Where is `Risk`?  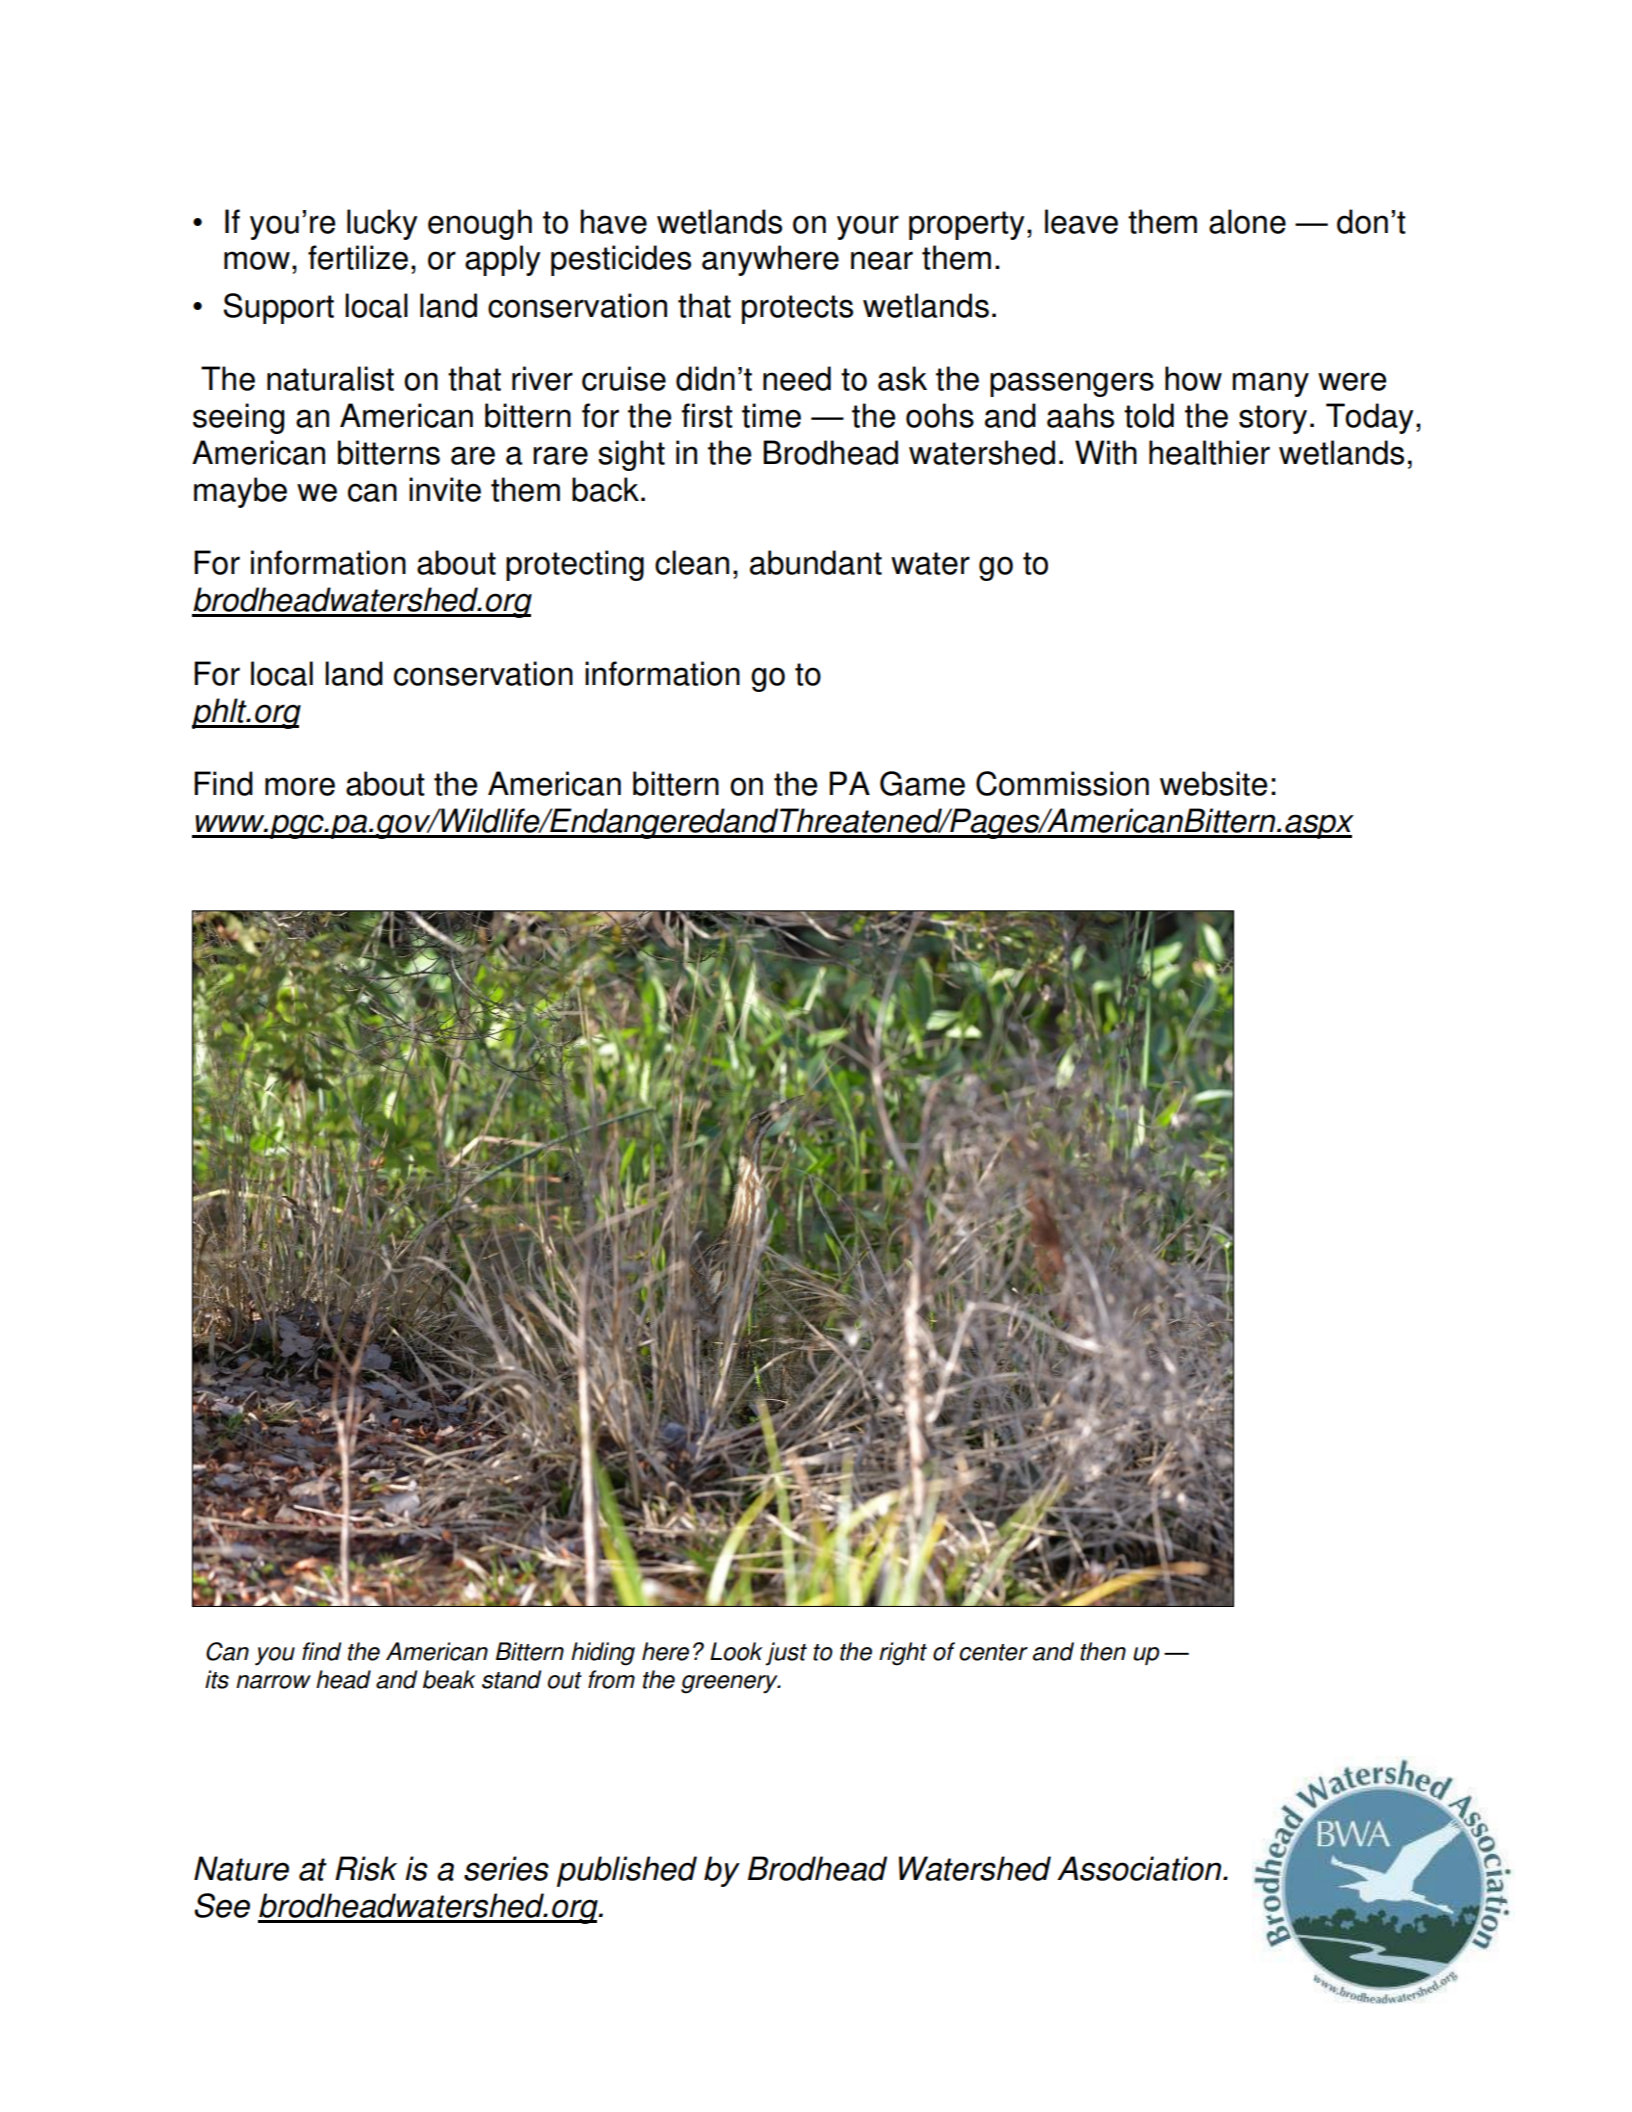
Risk is located at coordinates (366, 1868).
